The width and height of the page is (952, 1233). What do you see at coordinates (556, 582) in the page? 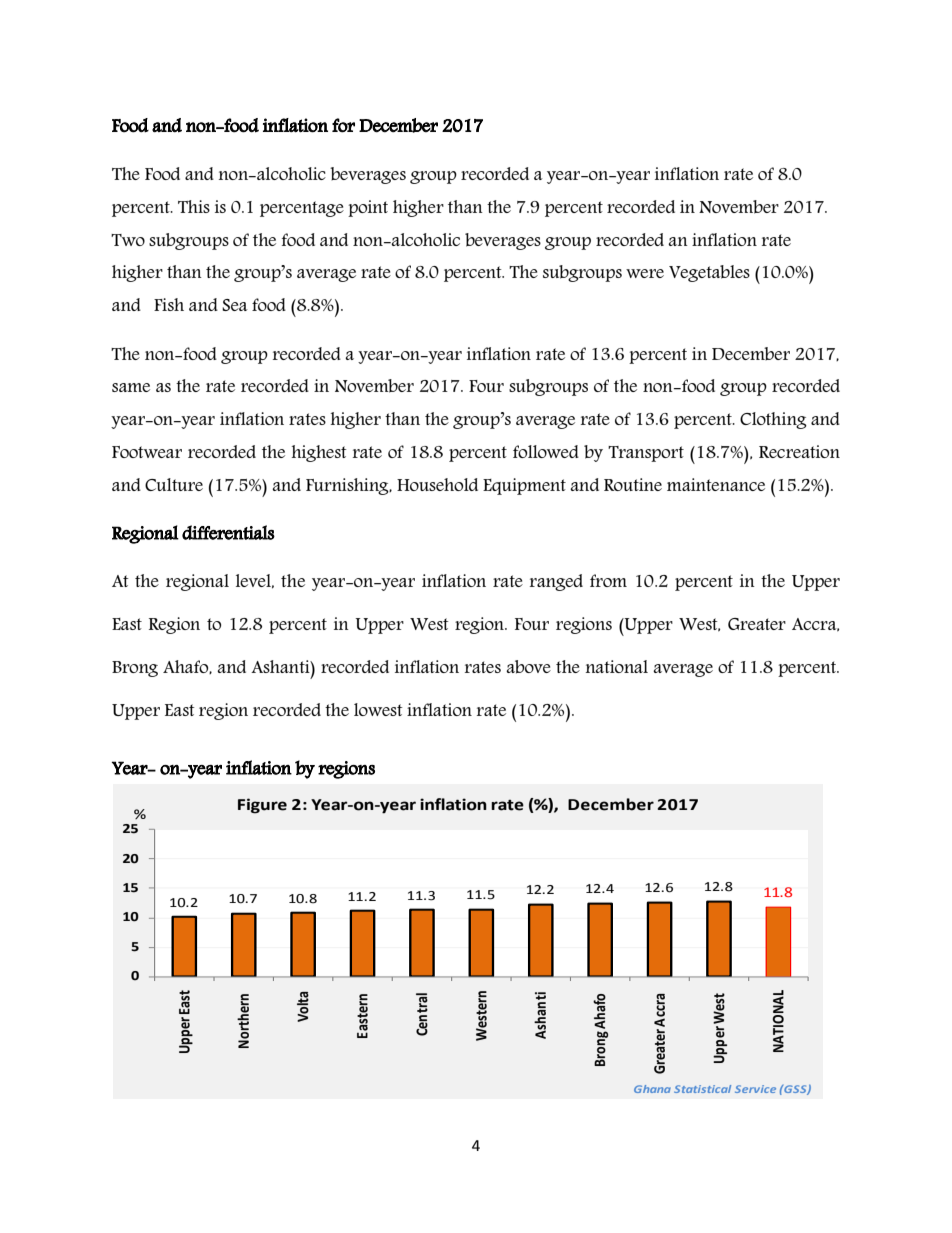
I see `ranged` at bounding box center [556, 582].
